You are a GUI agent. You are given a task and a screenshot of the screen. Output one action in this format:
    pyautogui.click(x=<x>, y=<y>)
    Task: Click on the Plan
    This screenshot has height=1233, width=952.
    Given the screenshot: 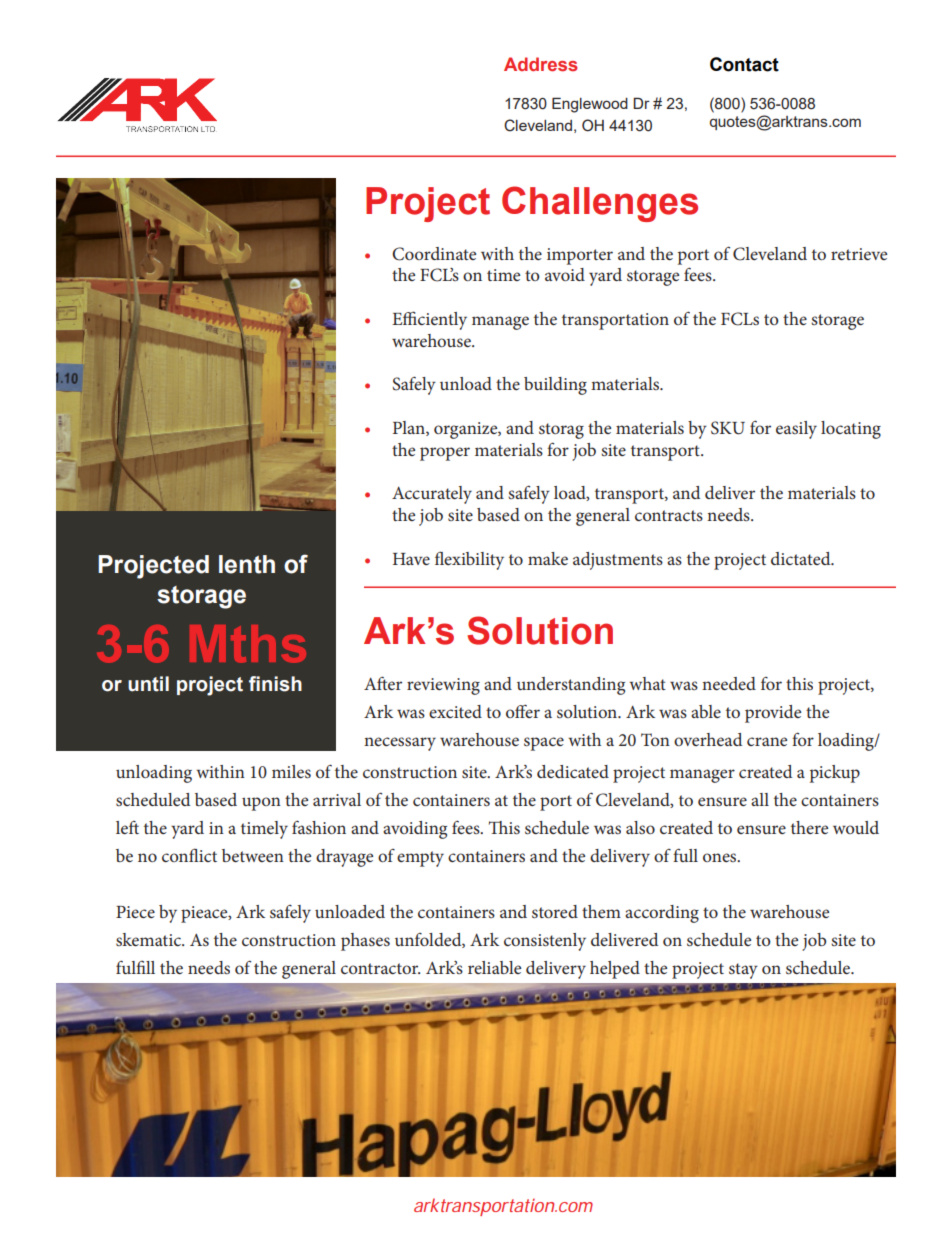 What is the action you would take?
    pyautogui.click(x=410, y=428)
